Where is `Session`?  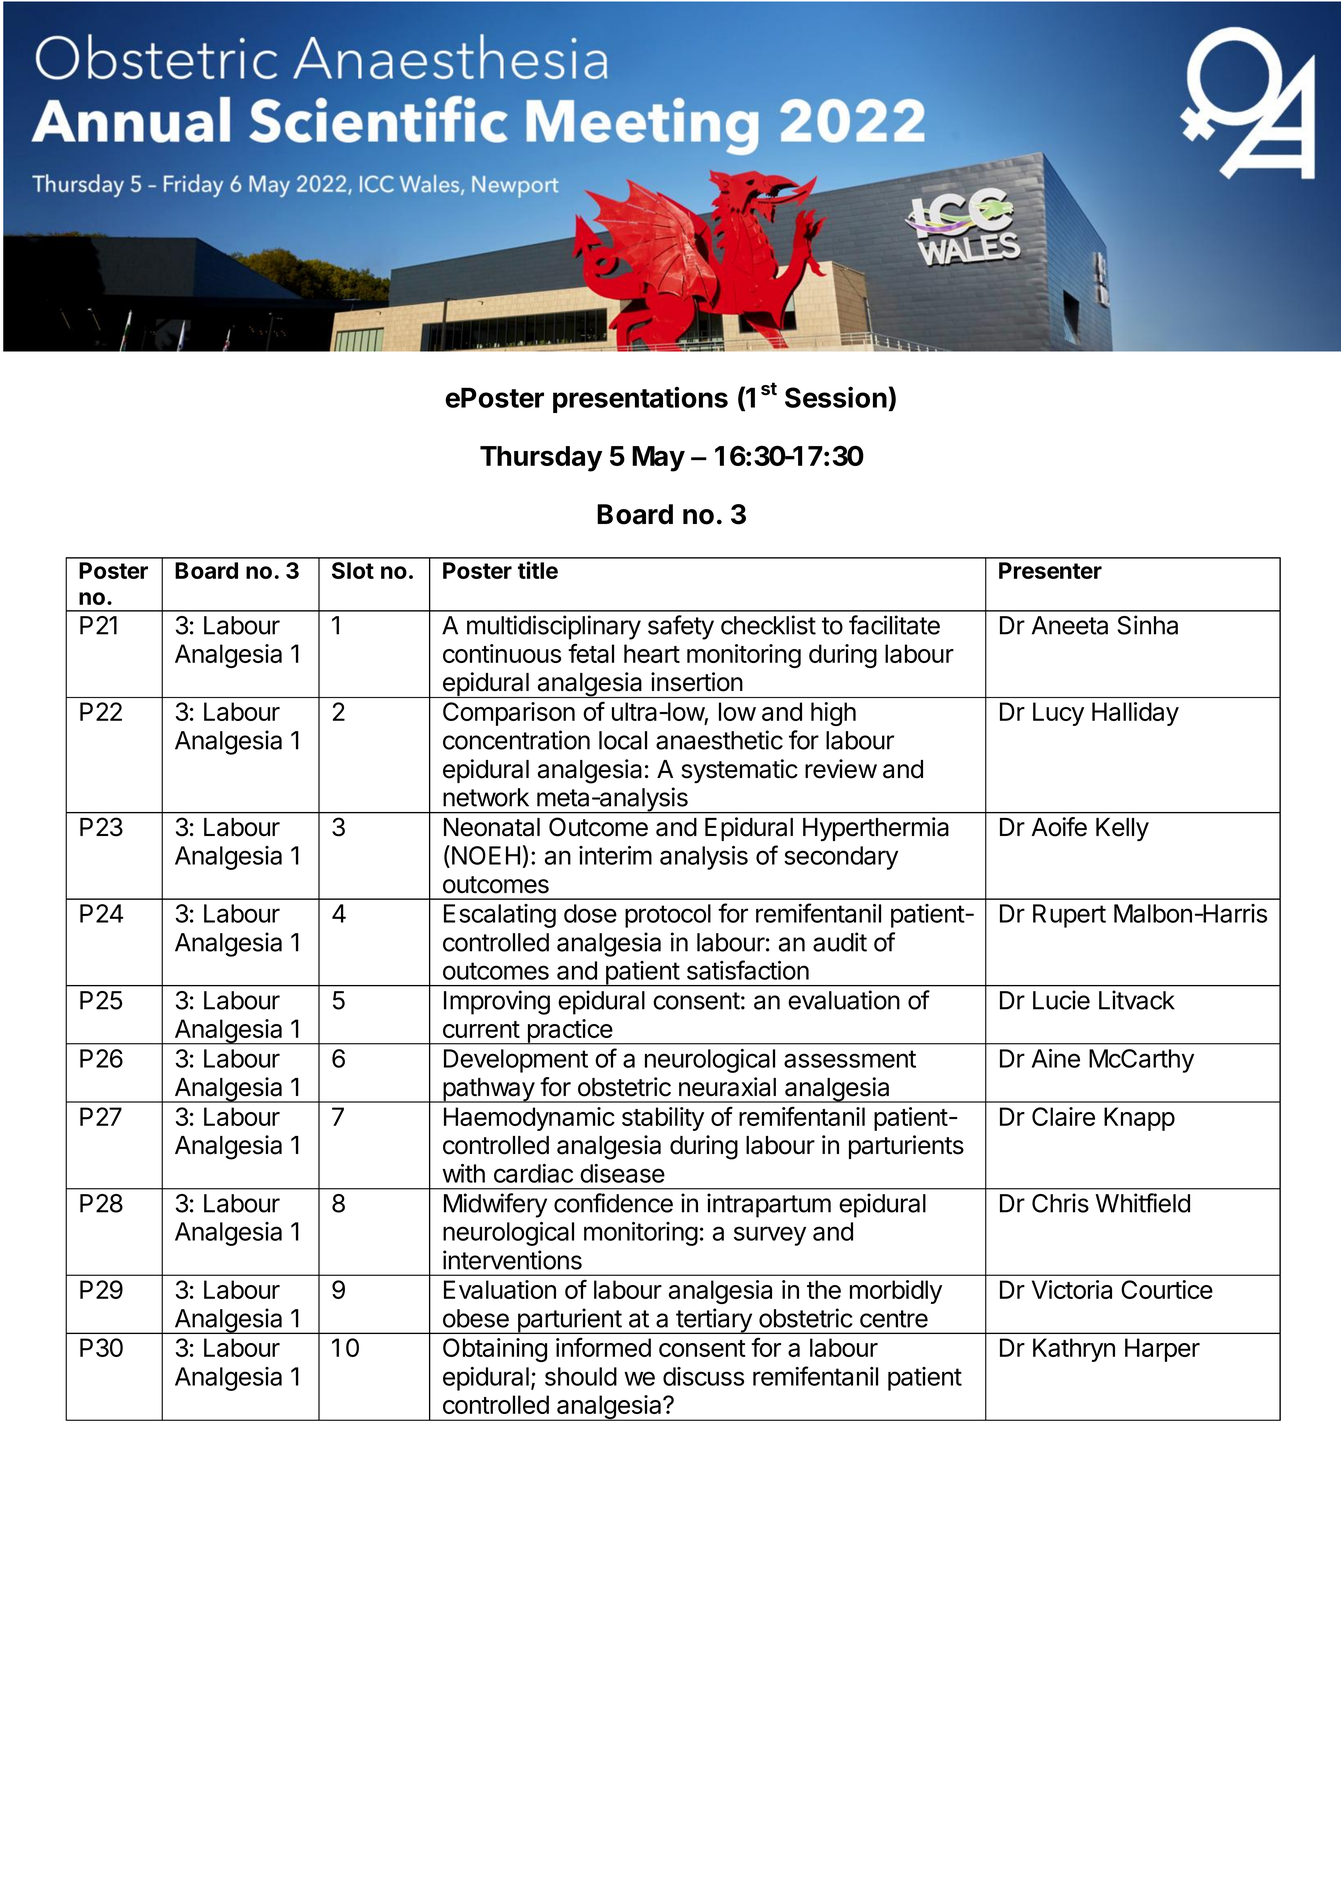
Session is located at coordinates (836, 397).
